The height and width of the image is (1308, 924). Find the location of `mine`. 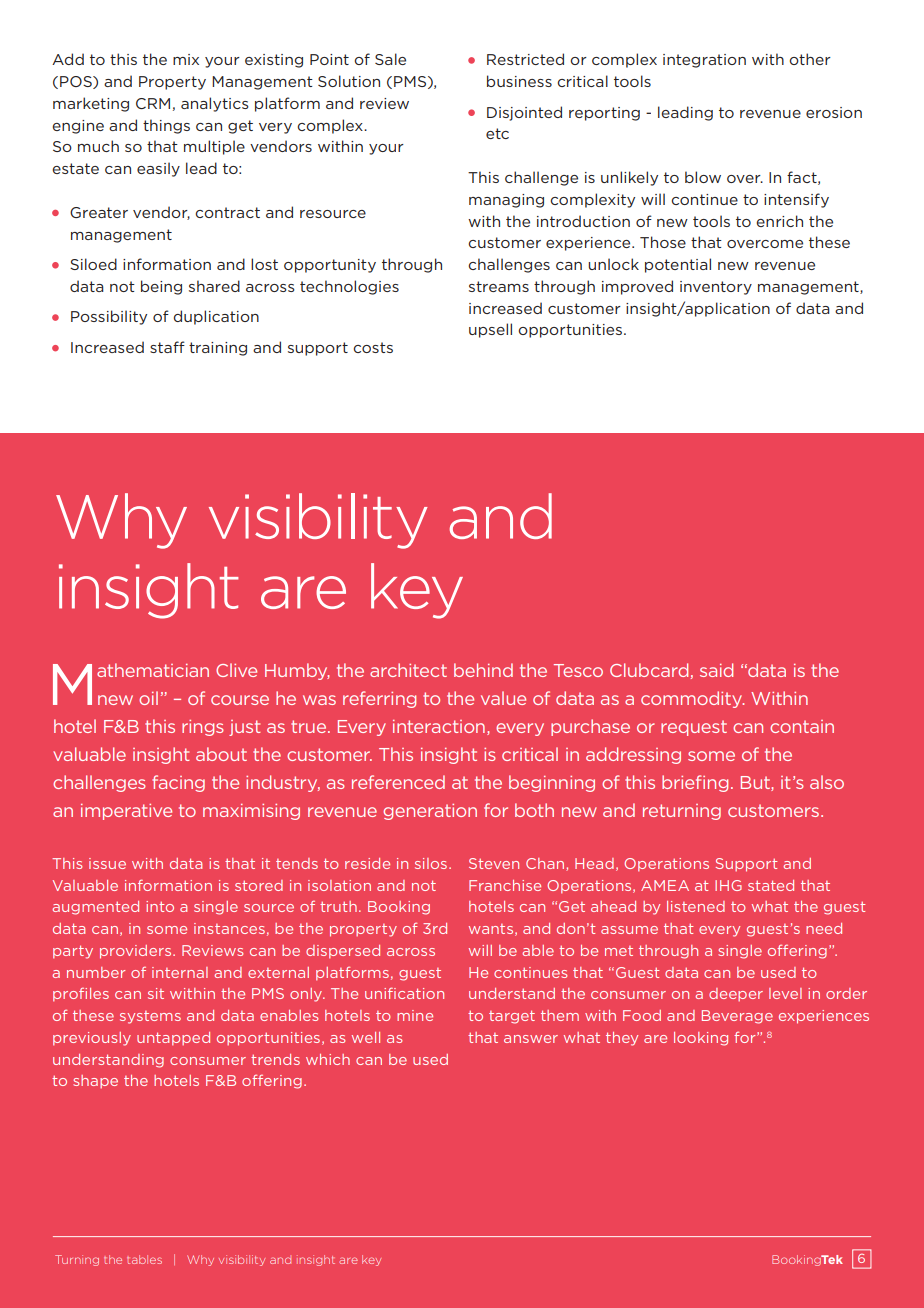

mine is located at coordinates (415, 1015).
